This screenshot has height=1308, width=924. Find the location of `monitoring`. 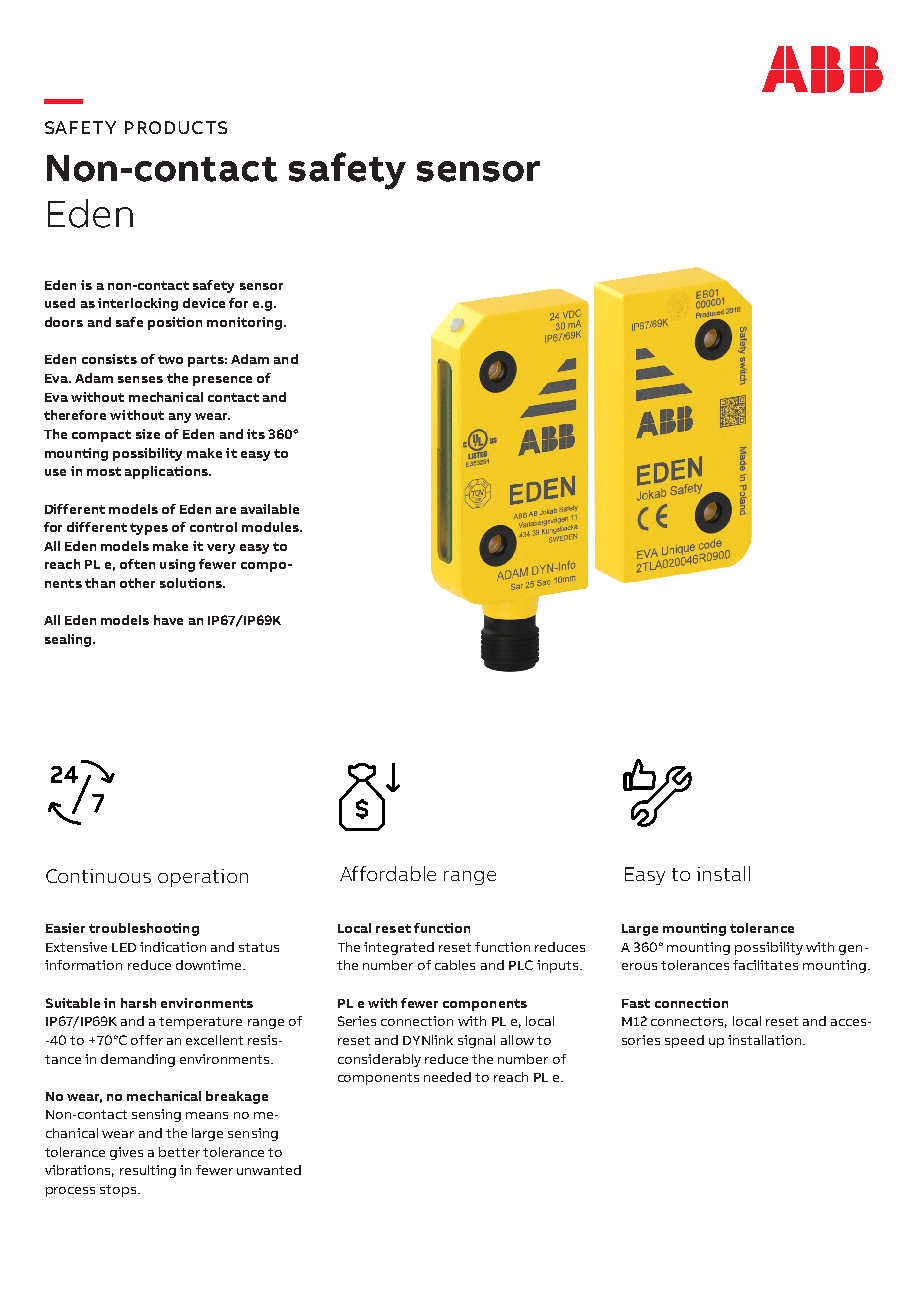

monitoring is located at coordinates (244, 323).
